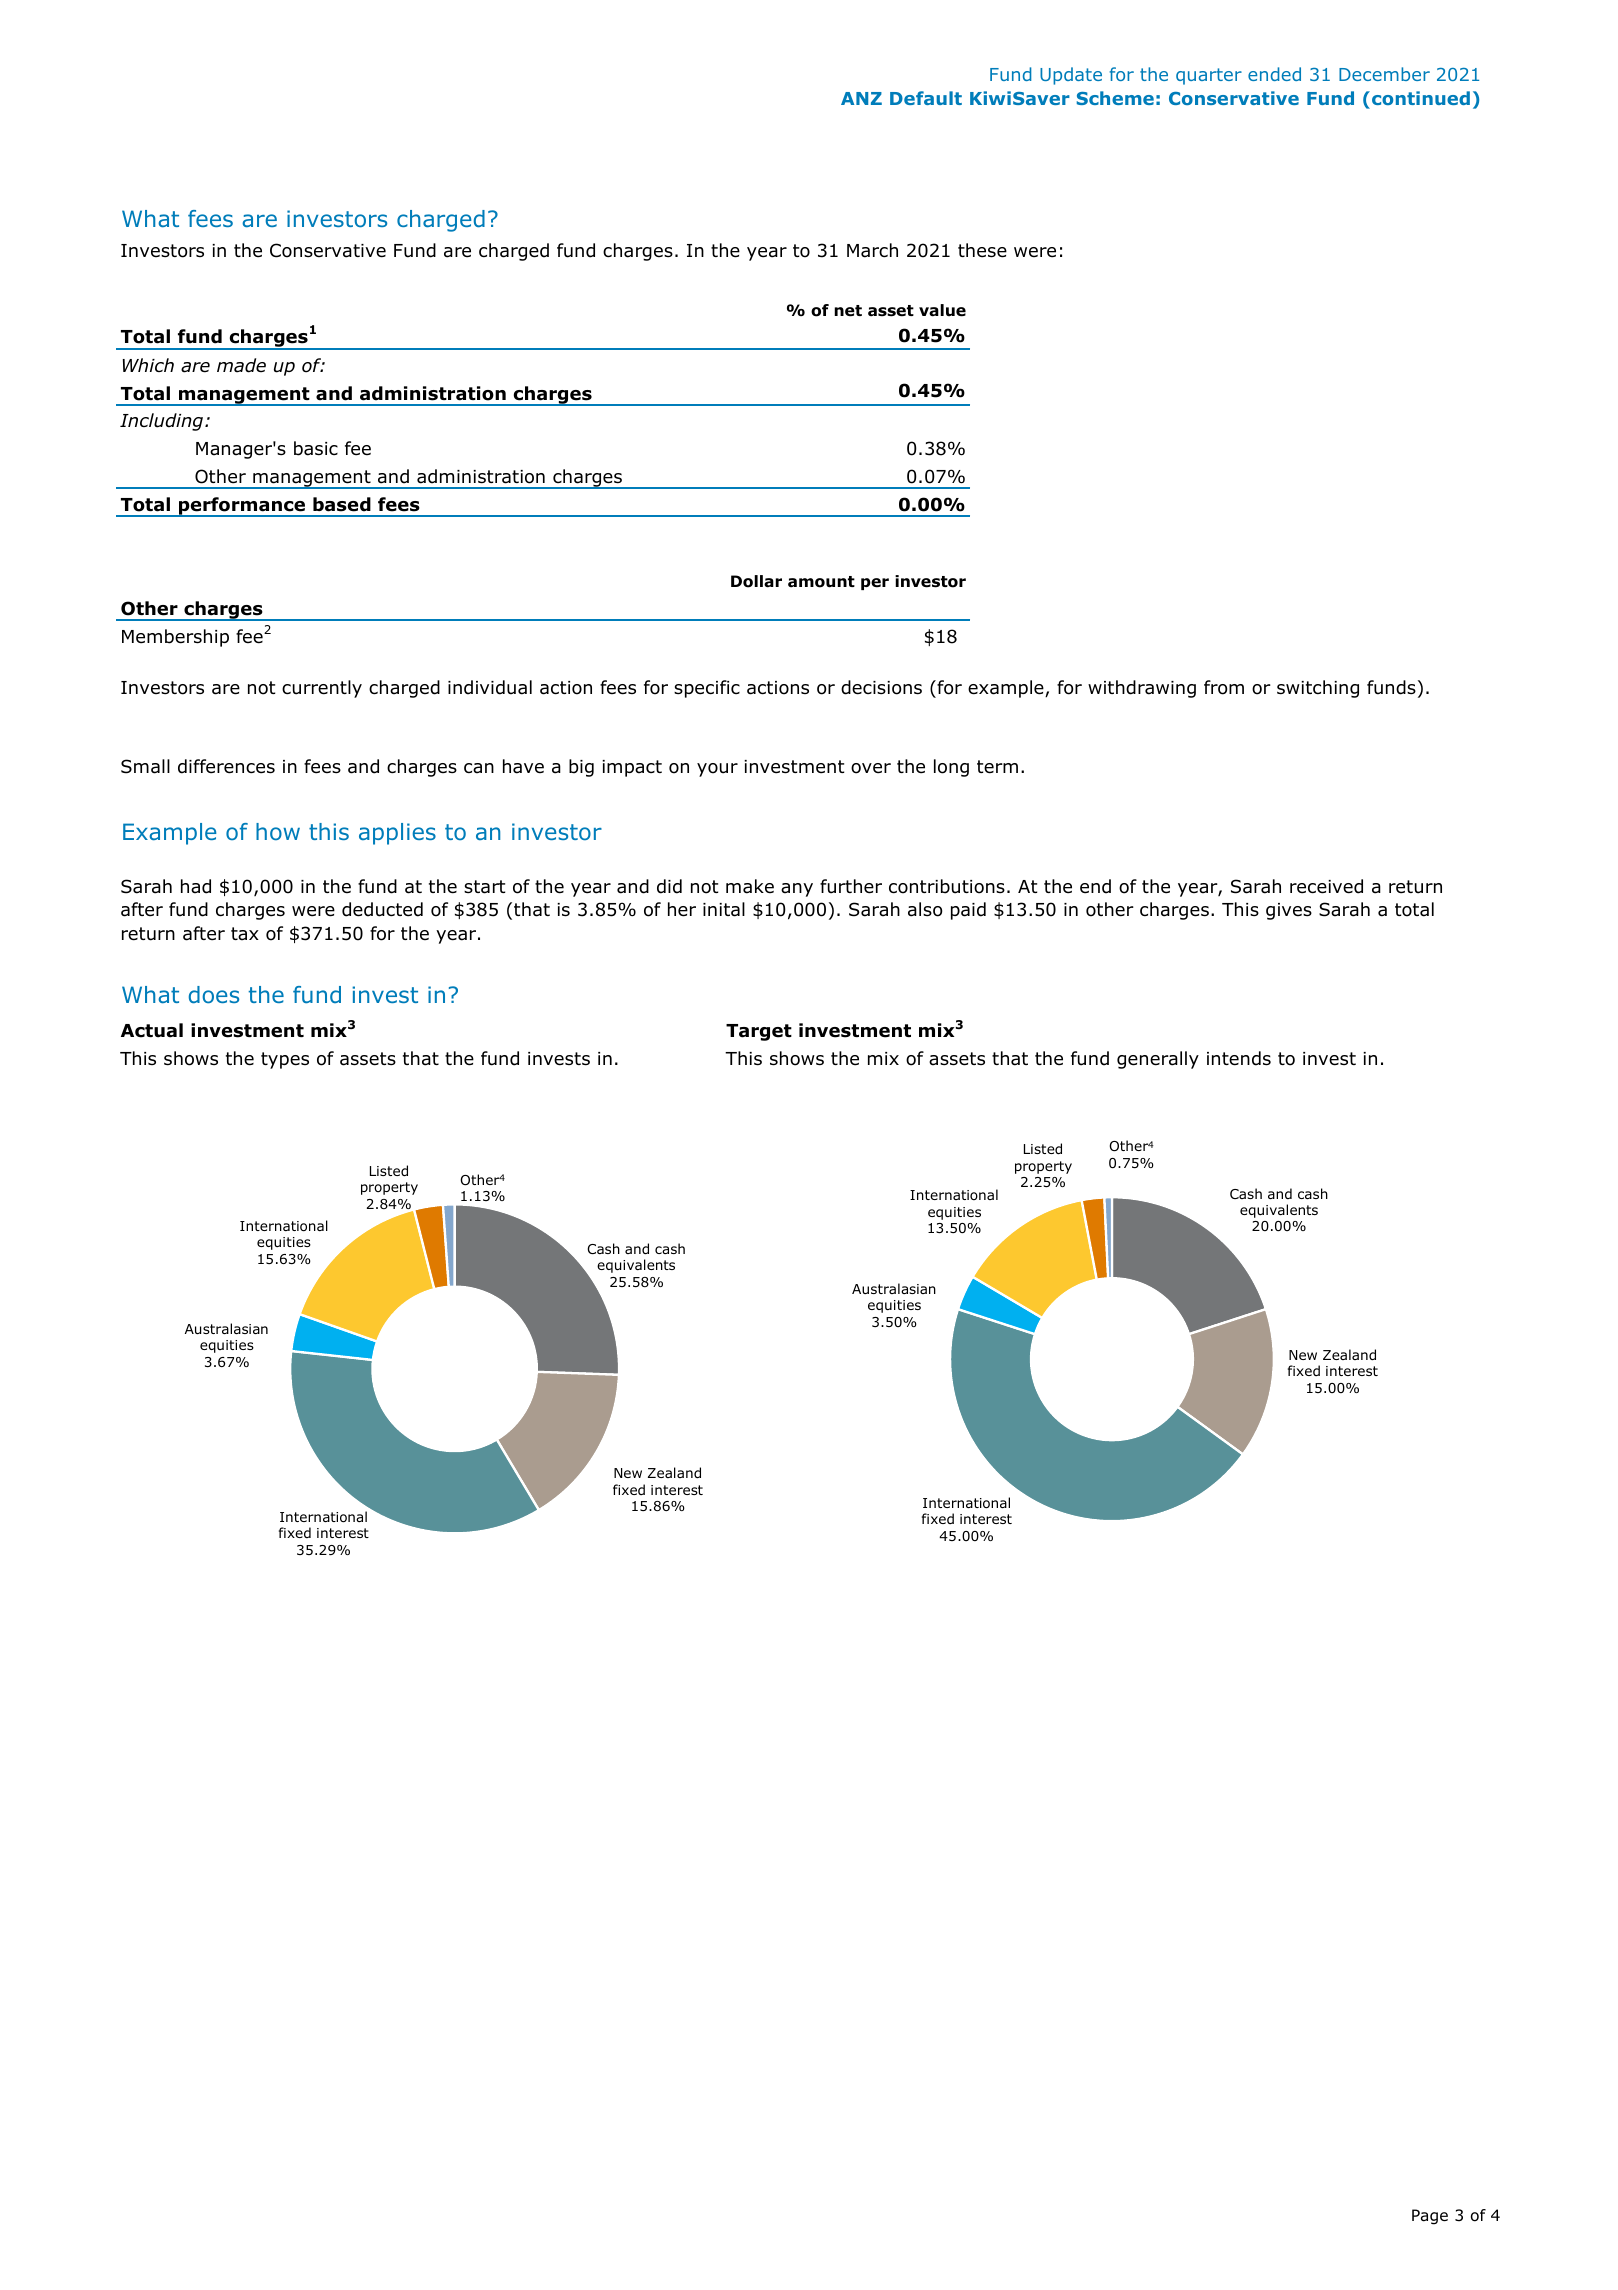  Describe the element at coordinates (1274, 74) in the document. I see `ended` at that location.
